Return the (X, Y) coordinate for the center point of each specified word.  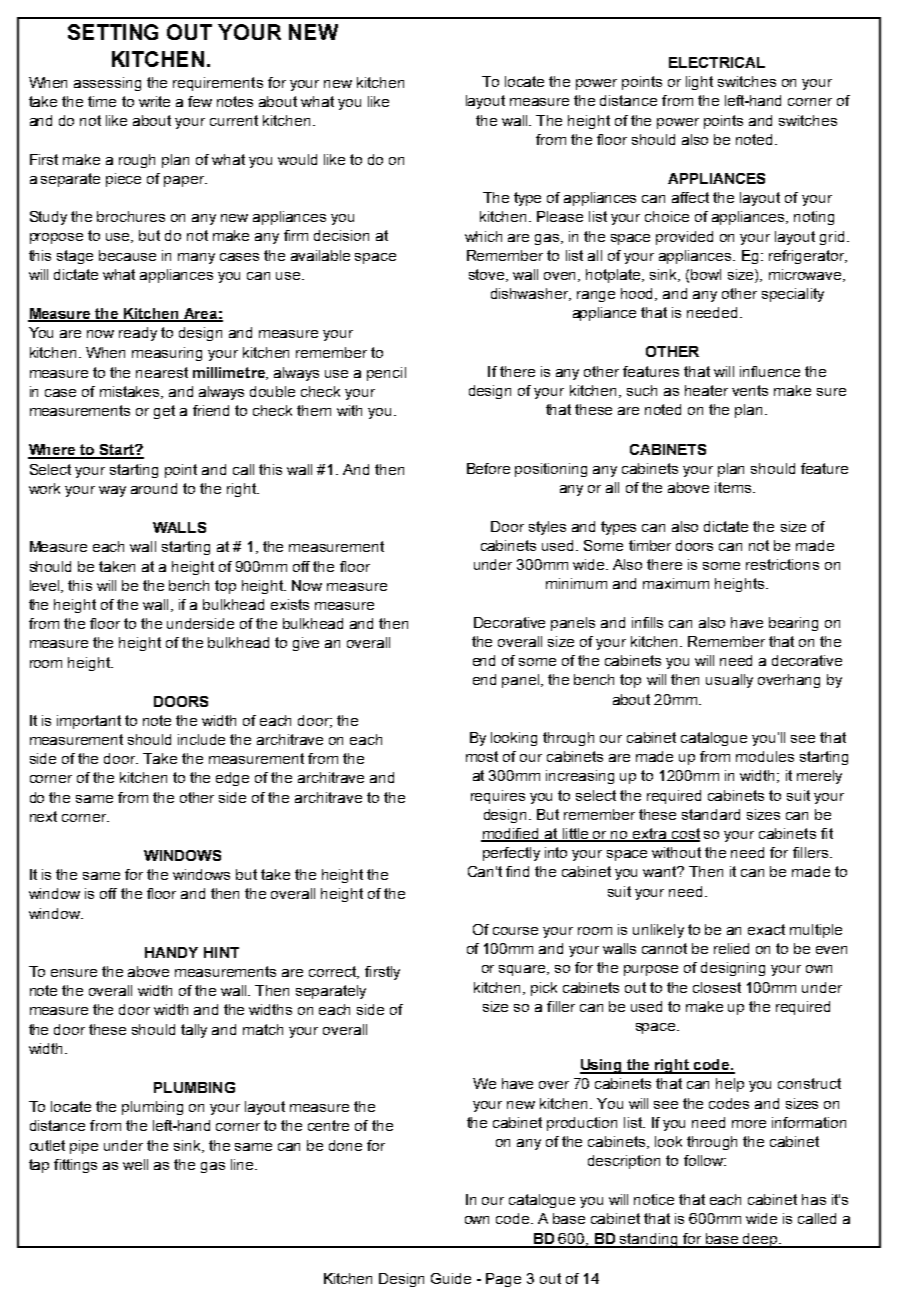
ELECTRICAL (717, 62)
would (297, 159)
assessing (107, 84)
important (89, 722)
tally (194, 1031)
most (482, 756)
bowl (706, 274)
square (523, 970)
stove (488, 275)
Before (488, 468)
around (154, 488)
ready (138, 334)
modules (765, 756)
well (135, 1164)
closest (717, 987)
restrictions (782, 564)
